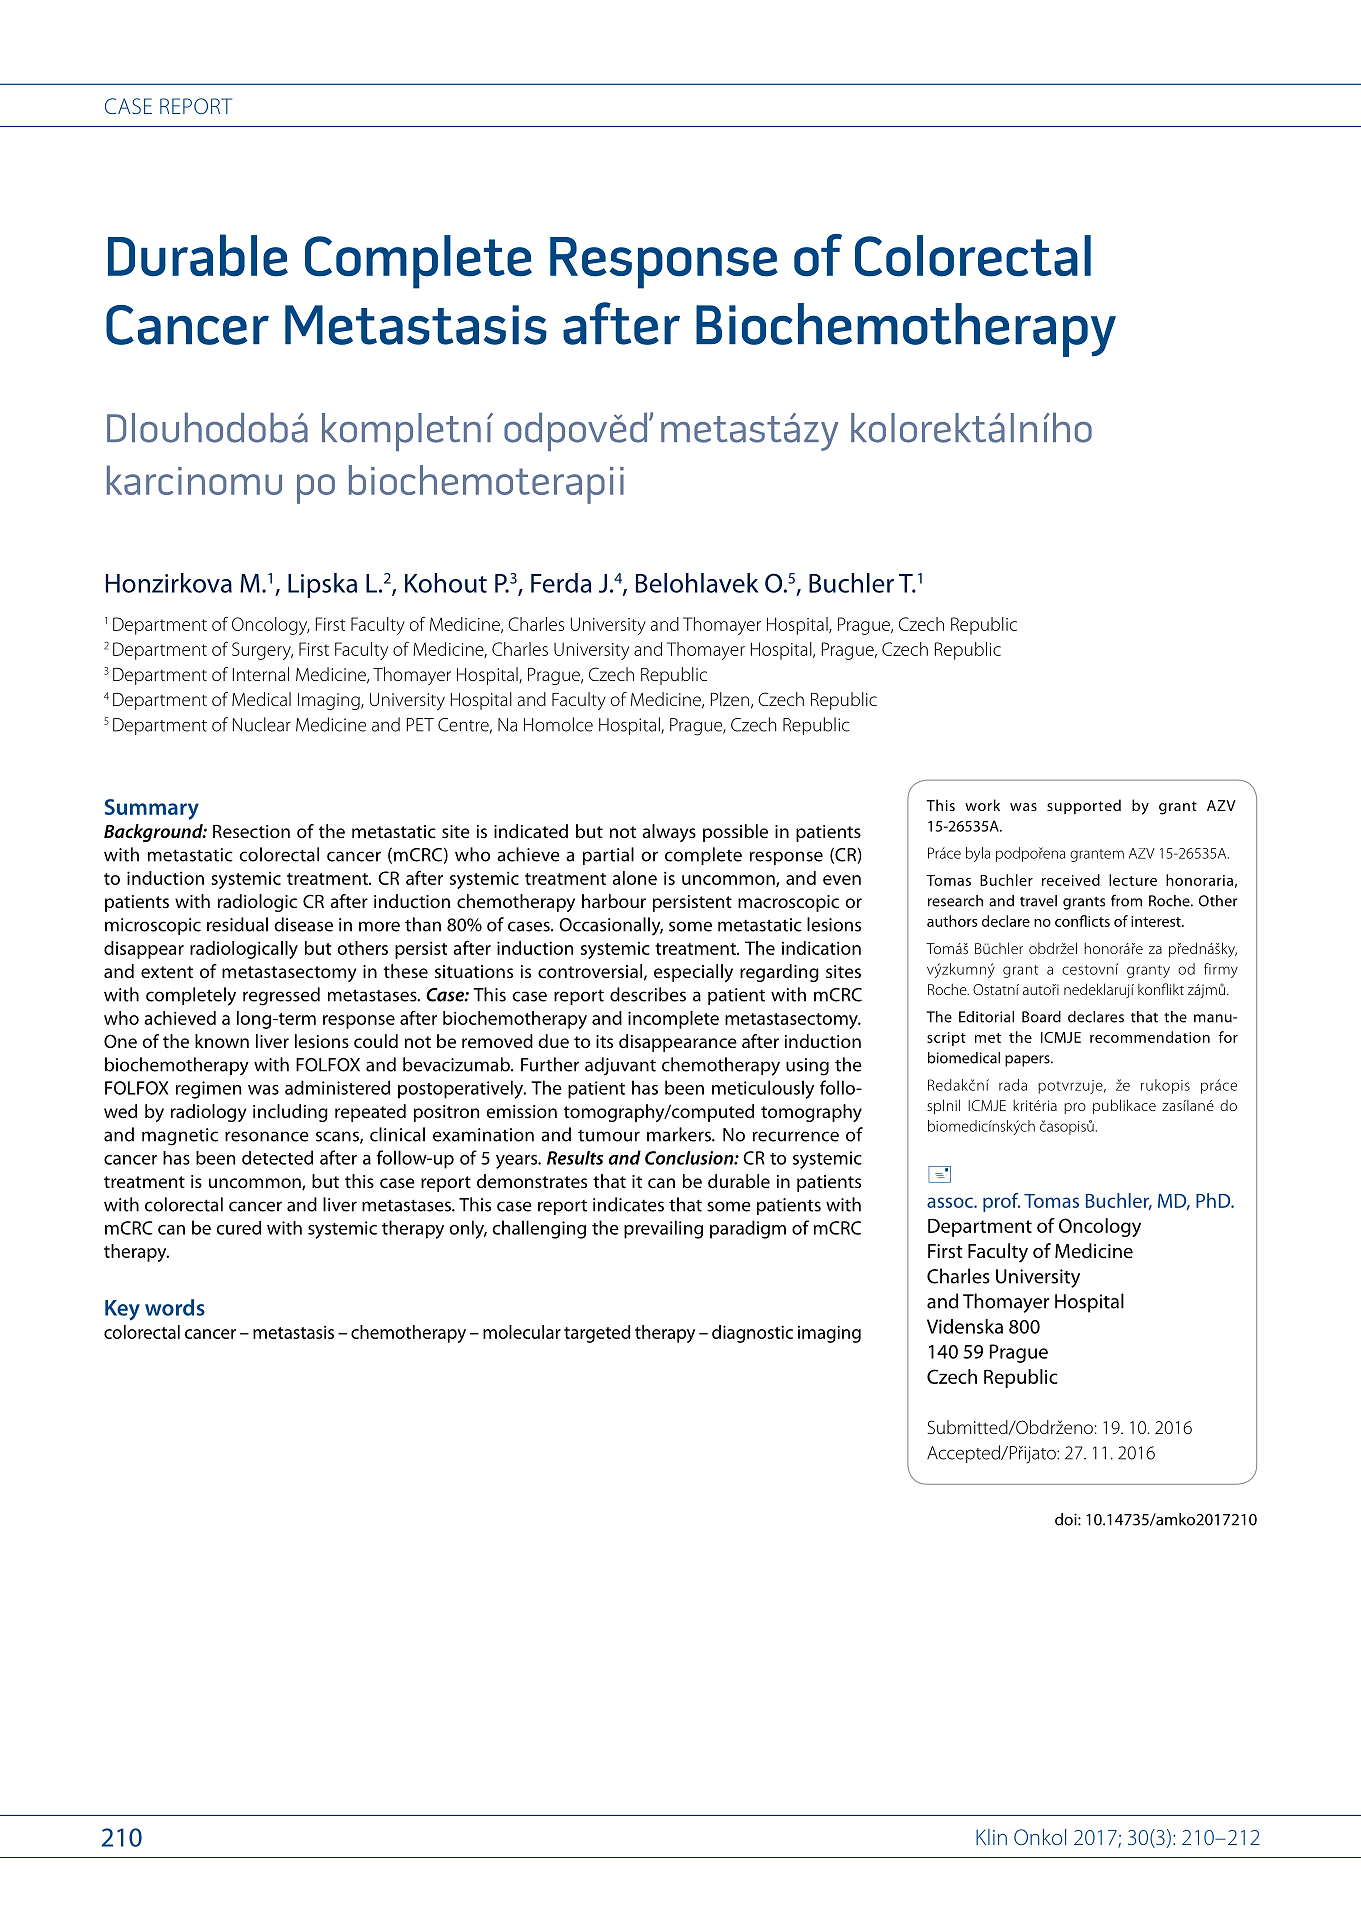 This screenshot has width=1361, height=1925. What do you see at coordinates (175, 1307) in the screenshot?
I see `words` at bounding box center [175, 1307].
